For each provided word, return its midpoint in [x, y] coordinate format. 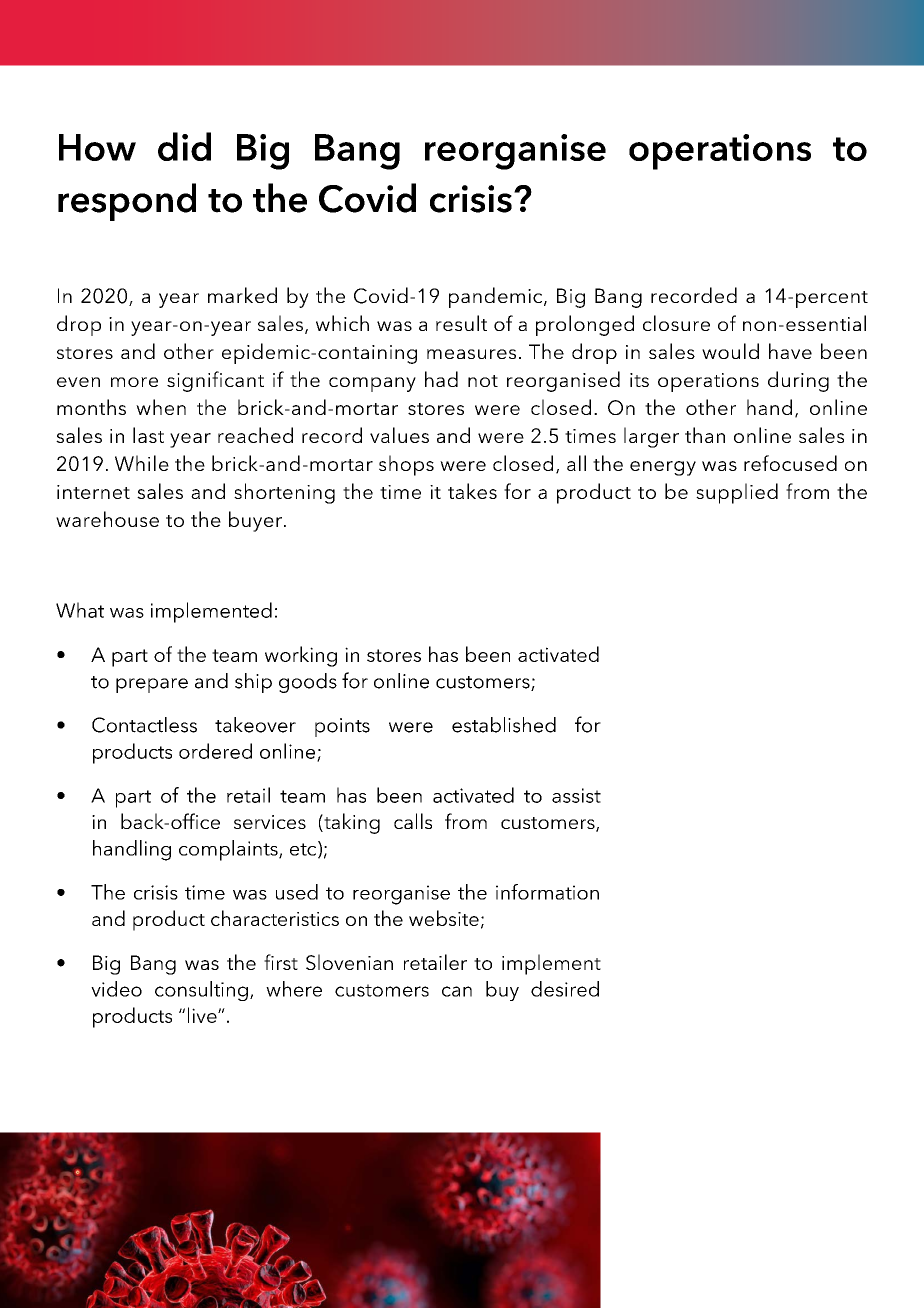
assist [576, 795]
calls [413, 821]
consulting [201, 991]
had [441, 379]
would [730, 351]
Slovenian [349, 962]
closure [676, 323]
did [184, 146]
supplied [737, 493]
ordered [215, 751]
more [134, 382]
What [80, 610]
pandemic [497, 297]
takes [472, 491]
